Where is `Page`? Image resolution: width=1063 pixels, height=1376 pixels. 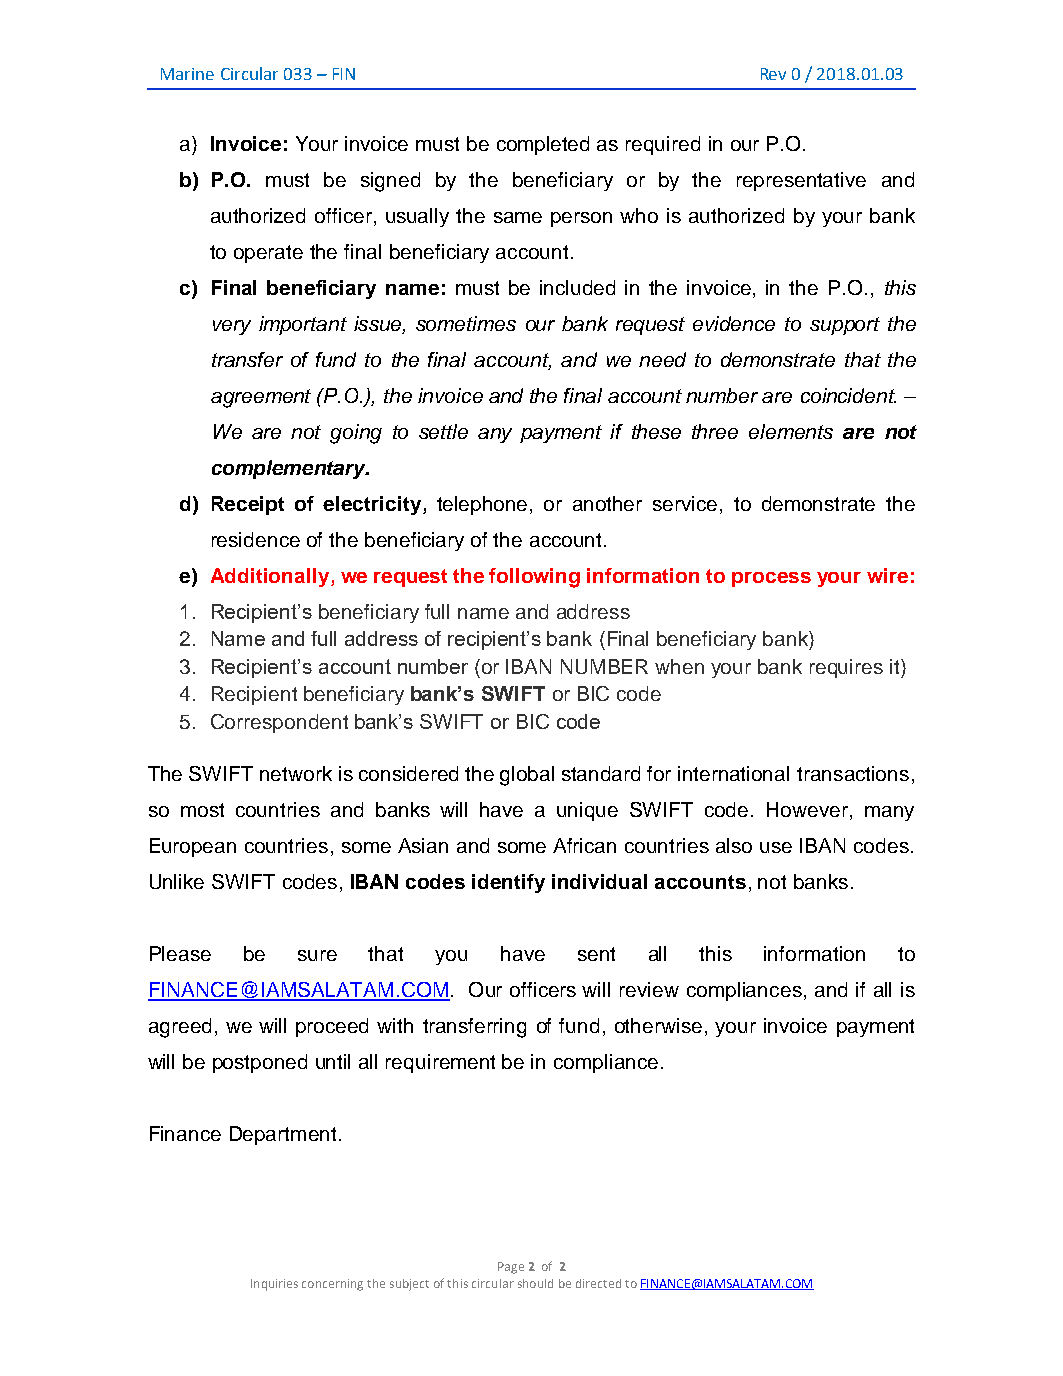 Page is located at coordinates (511, 1268).
